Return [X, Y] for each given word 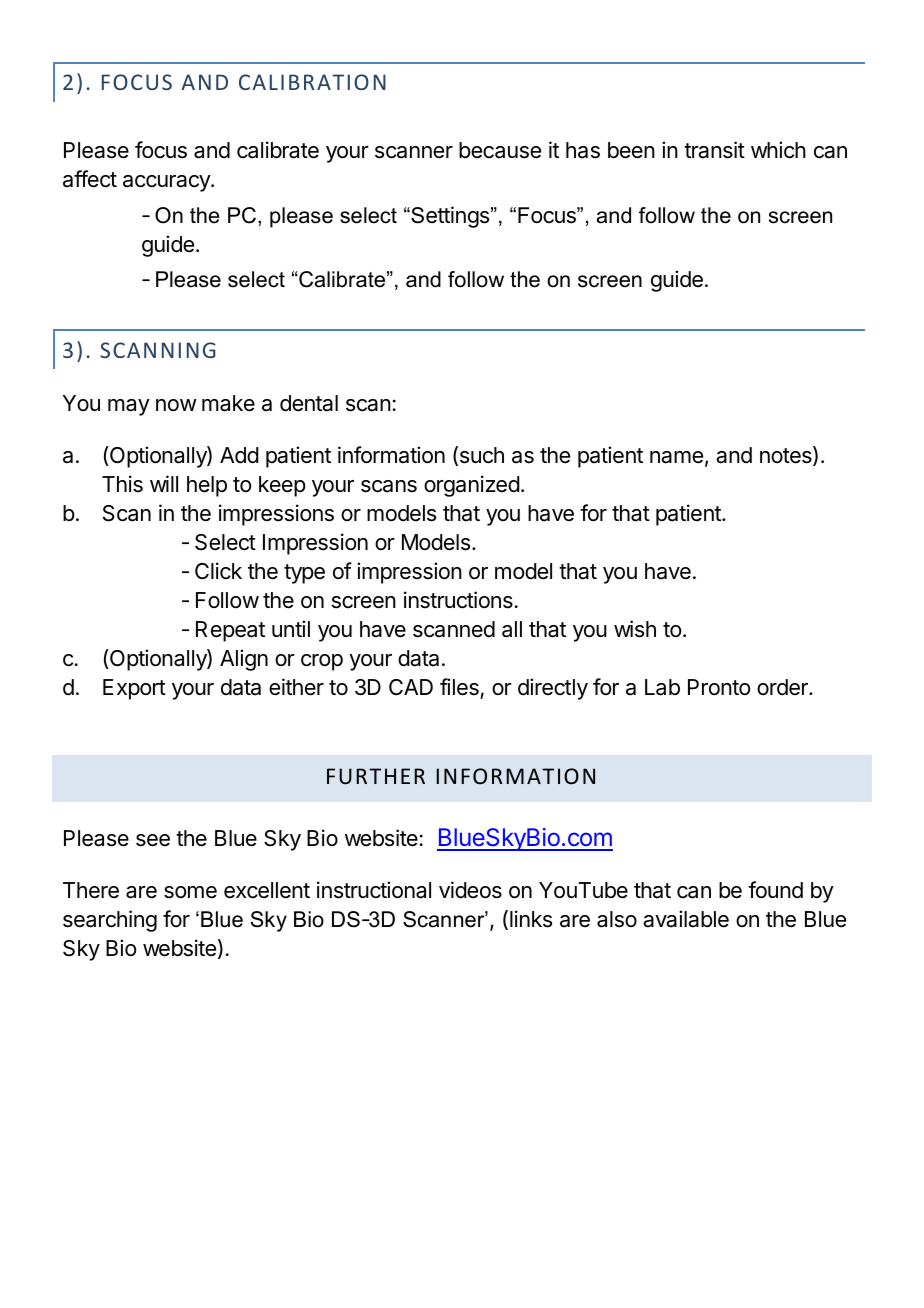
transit [714, 150]
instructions [458, 600]
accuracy [167, 183]
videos [470, 890]
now [176, 405]
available [686, 919]
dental [309, 403]
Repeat [230, 631]
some [190, 892]
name [676, 457]
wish [635, 629]
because [500, 150]
